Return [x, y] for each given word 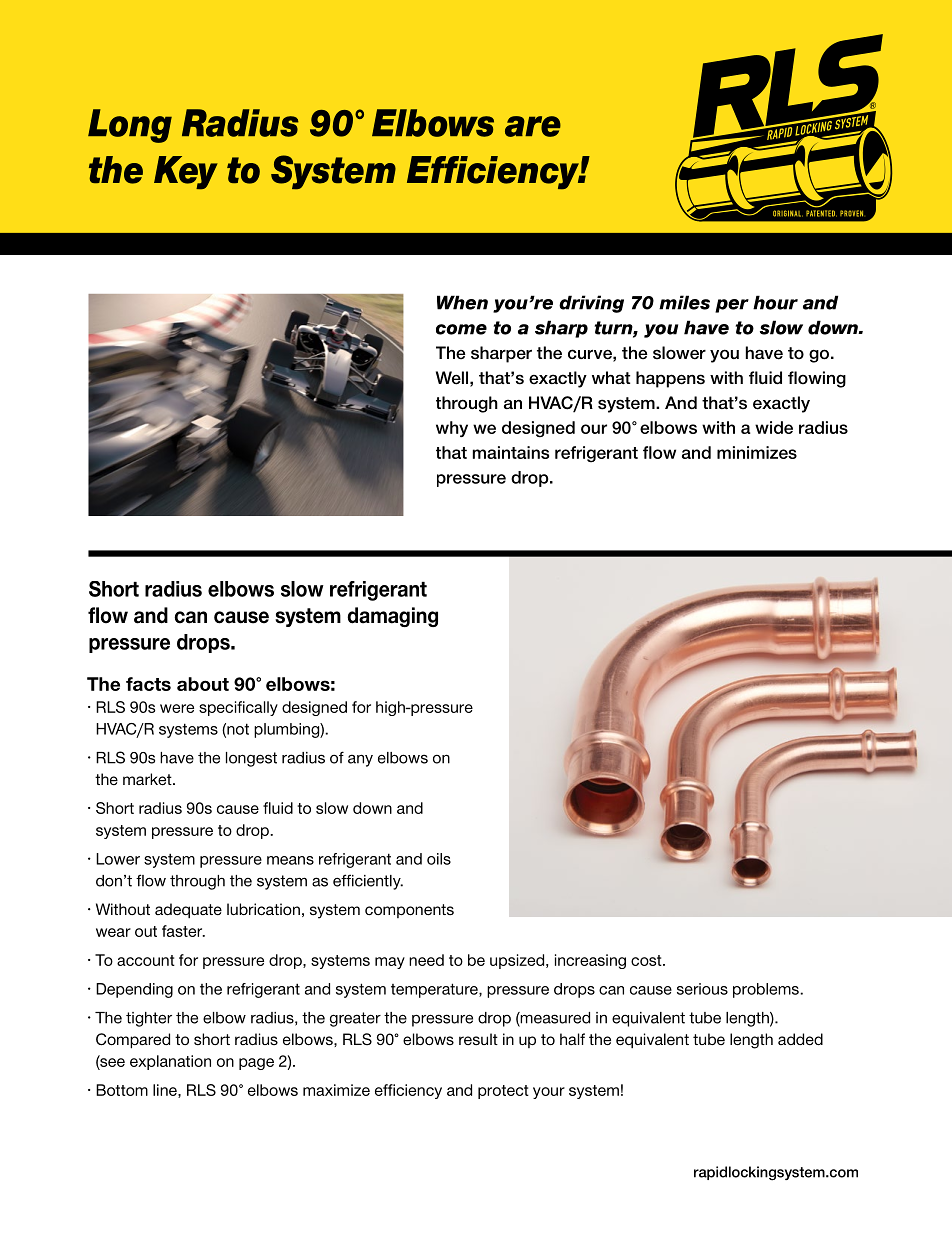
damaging [392, 617]
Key [186, 173]
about [203, 684]
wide [774, 427]
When [462, 302]
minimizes [757, 452]
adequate [188, 910]
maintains [511, 452]
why [452, 429]
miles [684, 302]
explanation [170, 1062]
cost [647, 960]
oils [439, 859]
